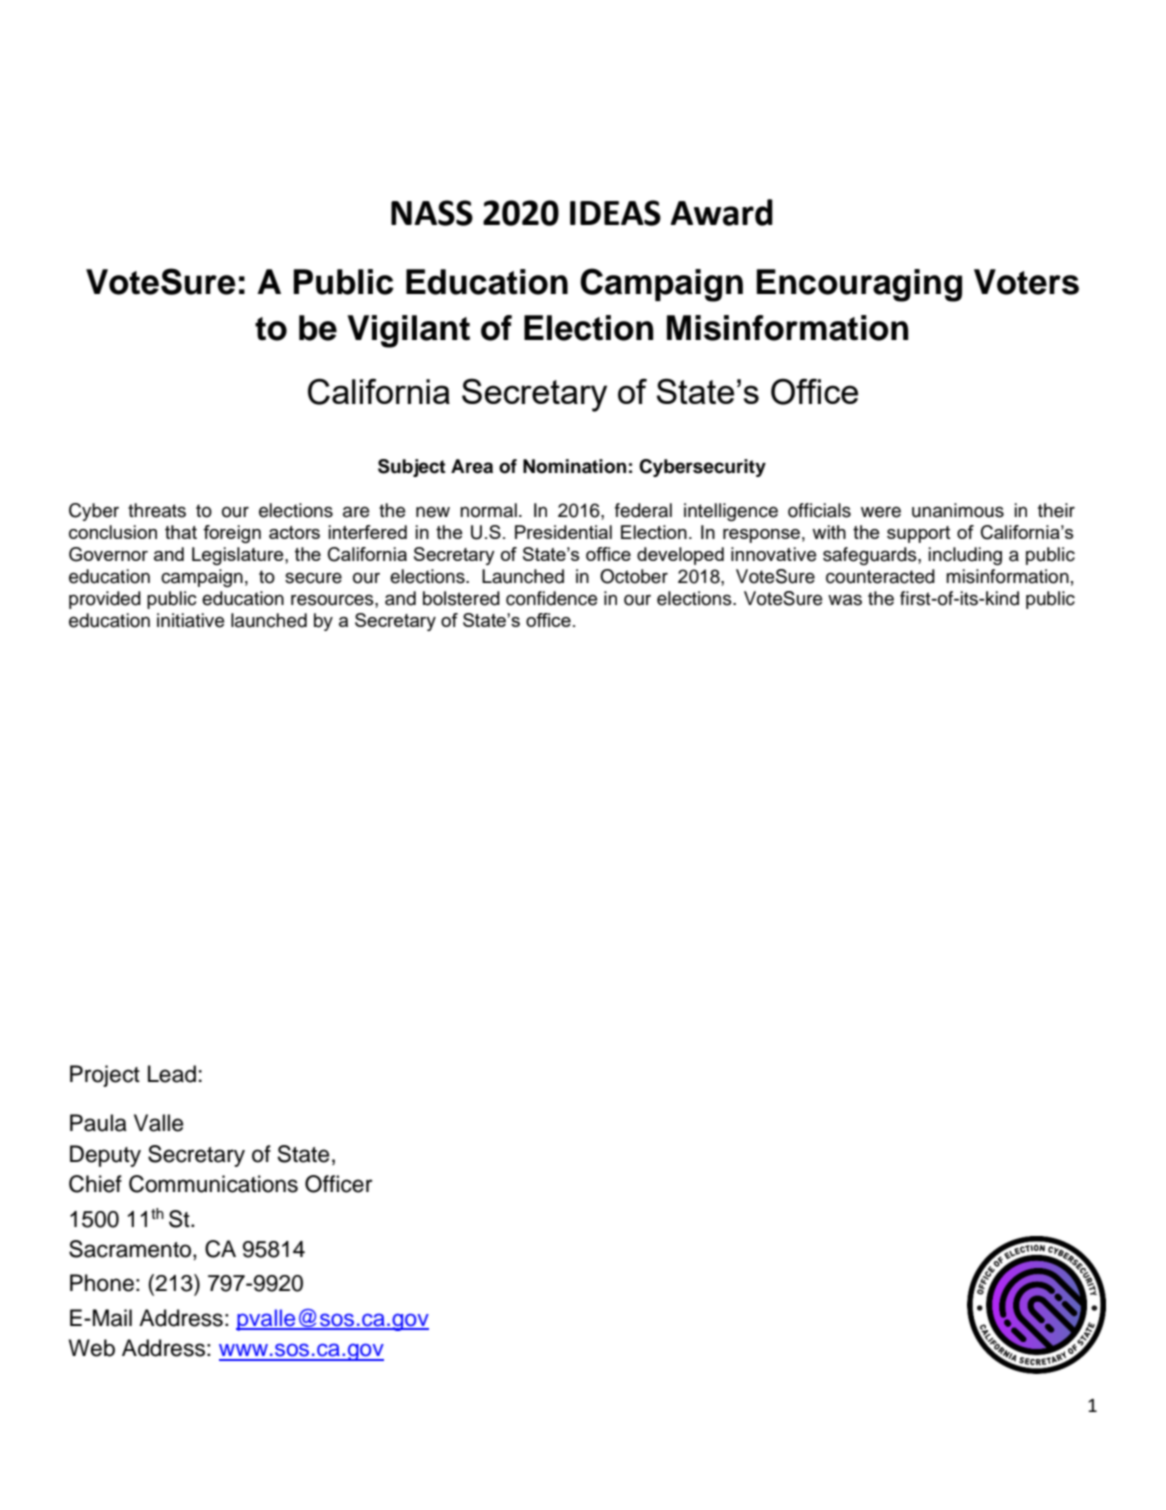 This screenshot has width=1166, height=1510. What do you see at coordinates (190, 620) in the screenshot?
I see `initiative` at bounding box center [190, 620].
